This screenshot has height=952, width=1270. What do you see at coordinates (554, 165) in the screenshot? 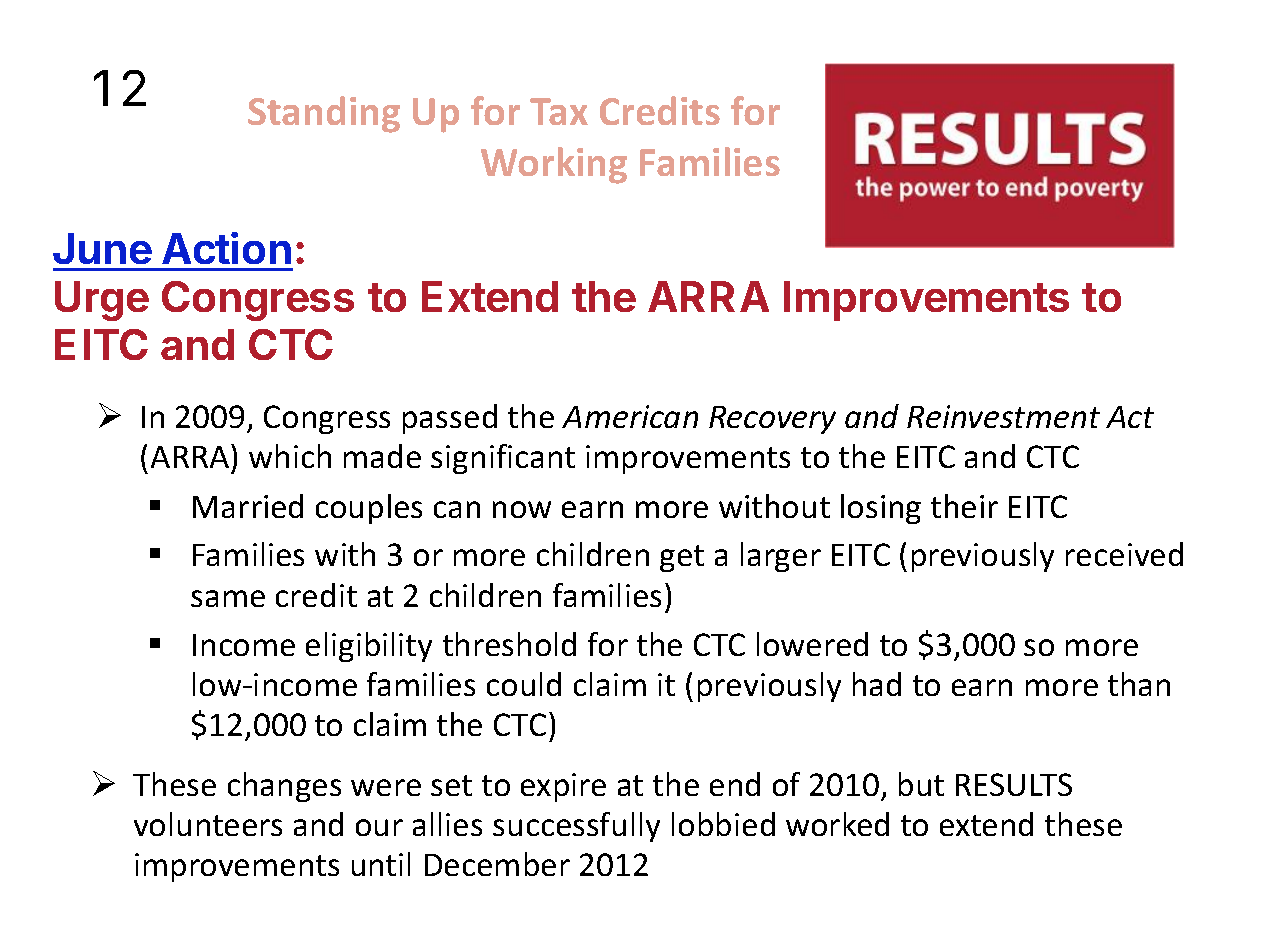
I see `Working` at bounding box center [554, 165].
